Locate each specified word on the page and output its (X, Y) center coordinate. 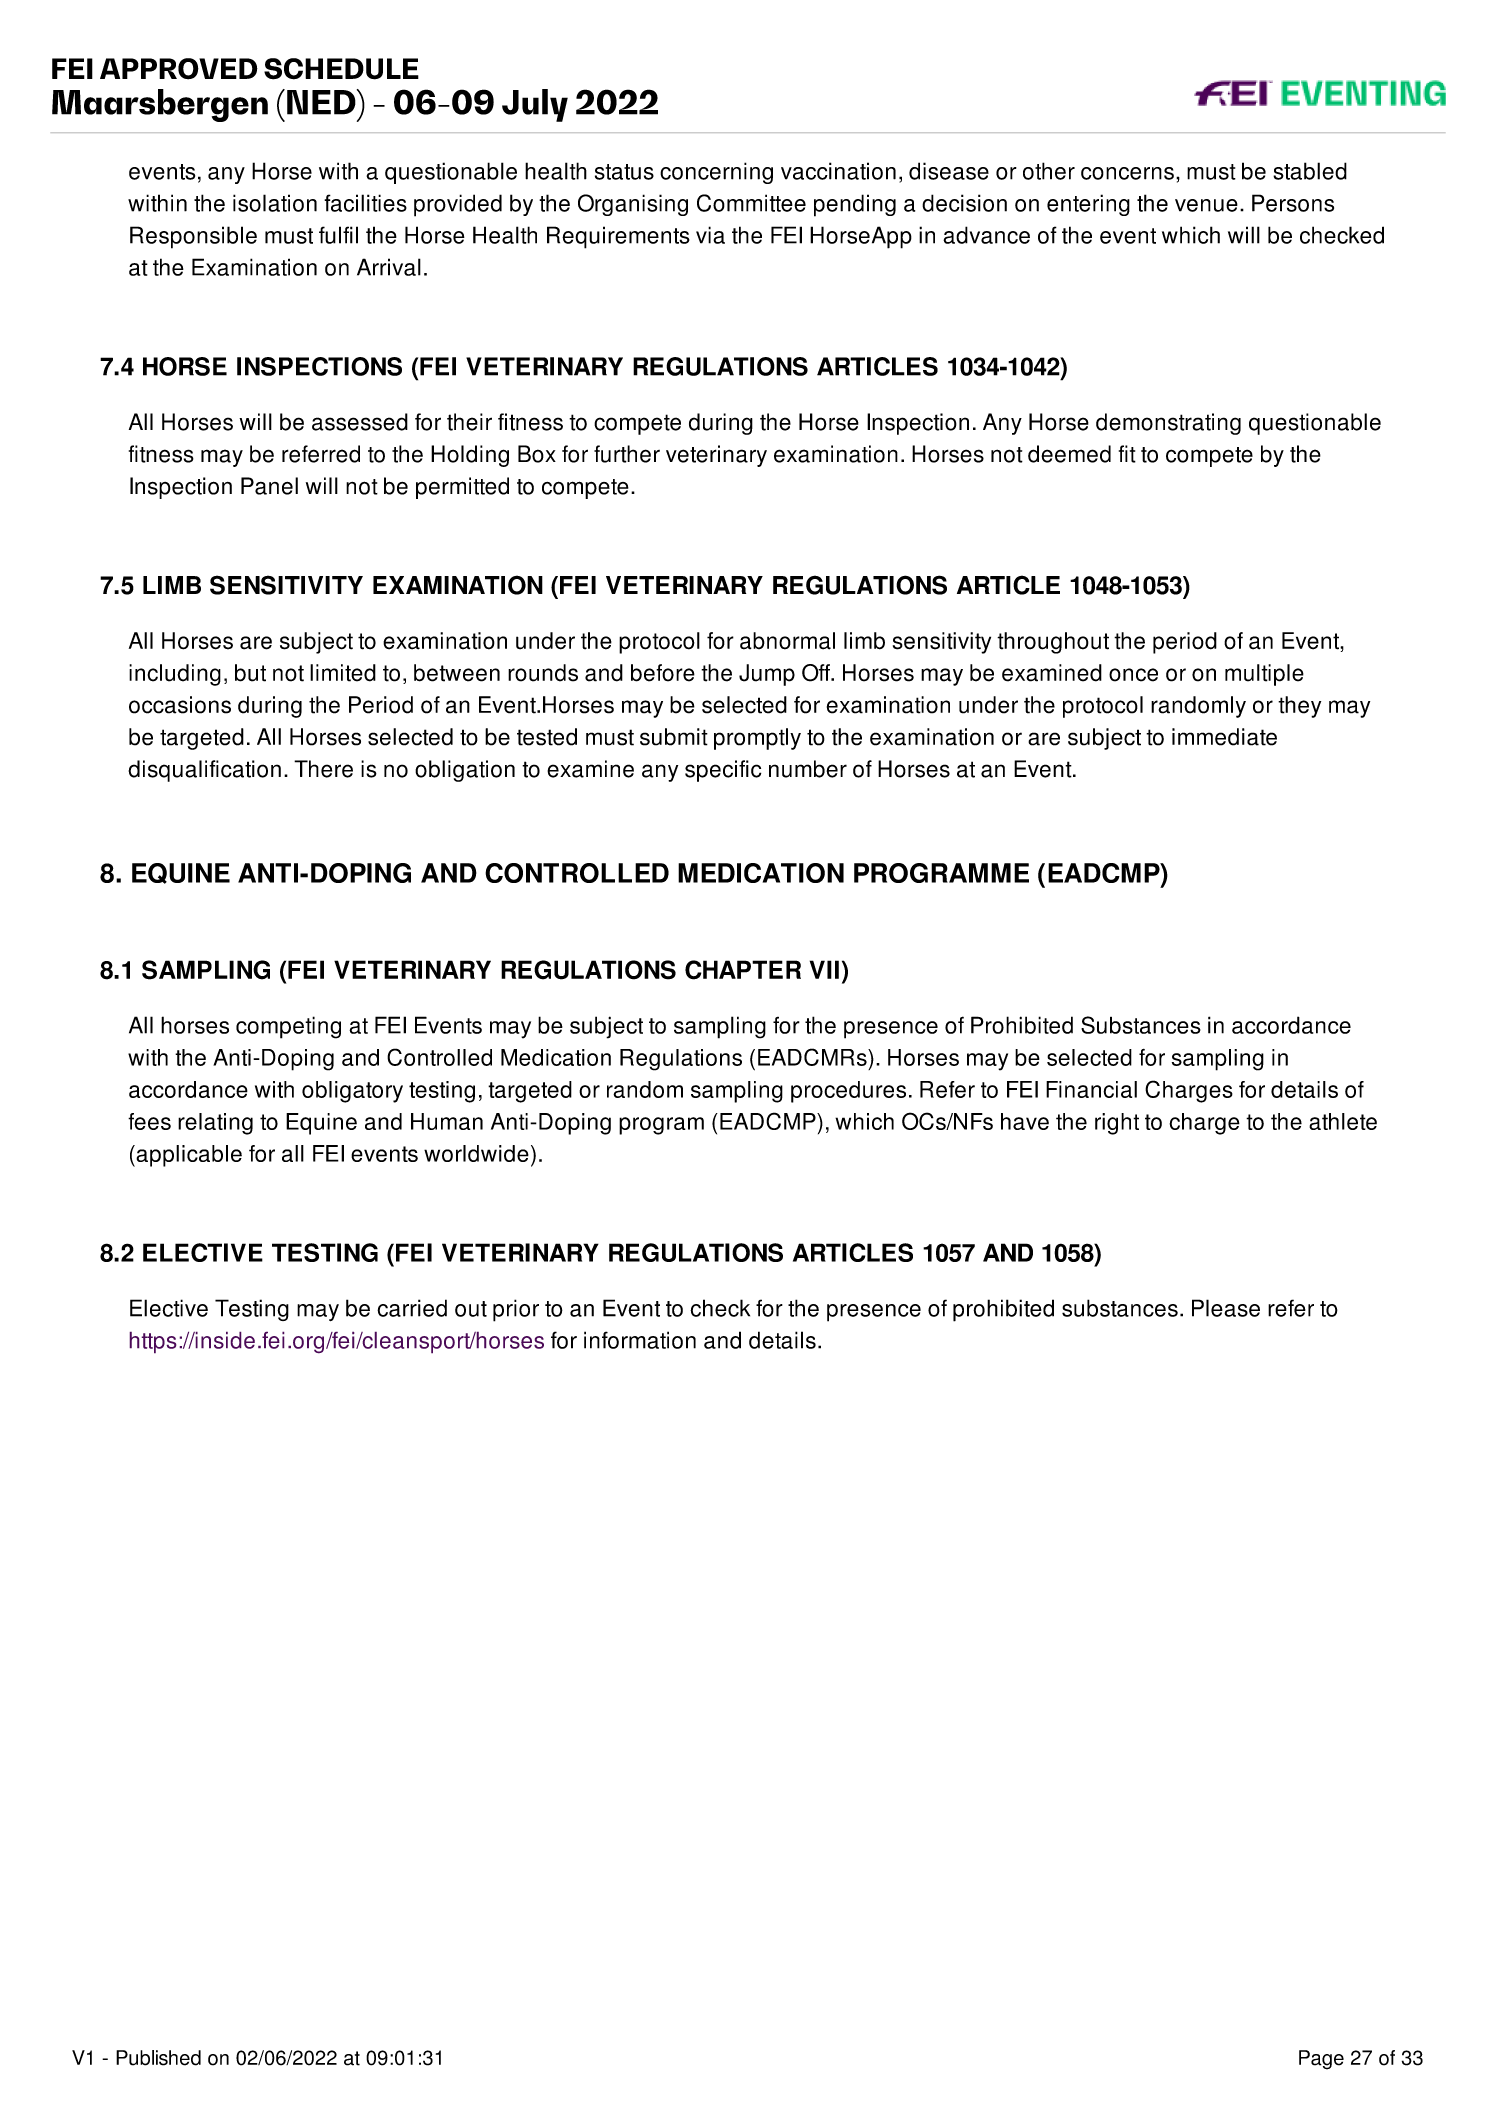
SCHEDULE (341, 69)
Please (1226, 1308)
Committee (751, 203)
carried (412, 1308)
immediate (1224, 737)
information (640, 1340)
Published (158, 2058)
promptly (757, 739)
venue (1206, 205)
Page (1321, 2060)
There (323, 769)
